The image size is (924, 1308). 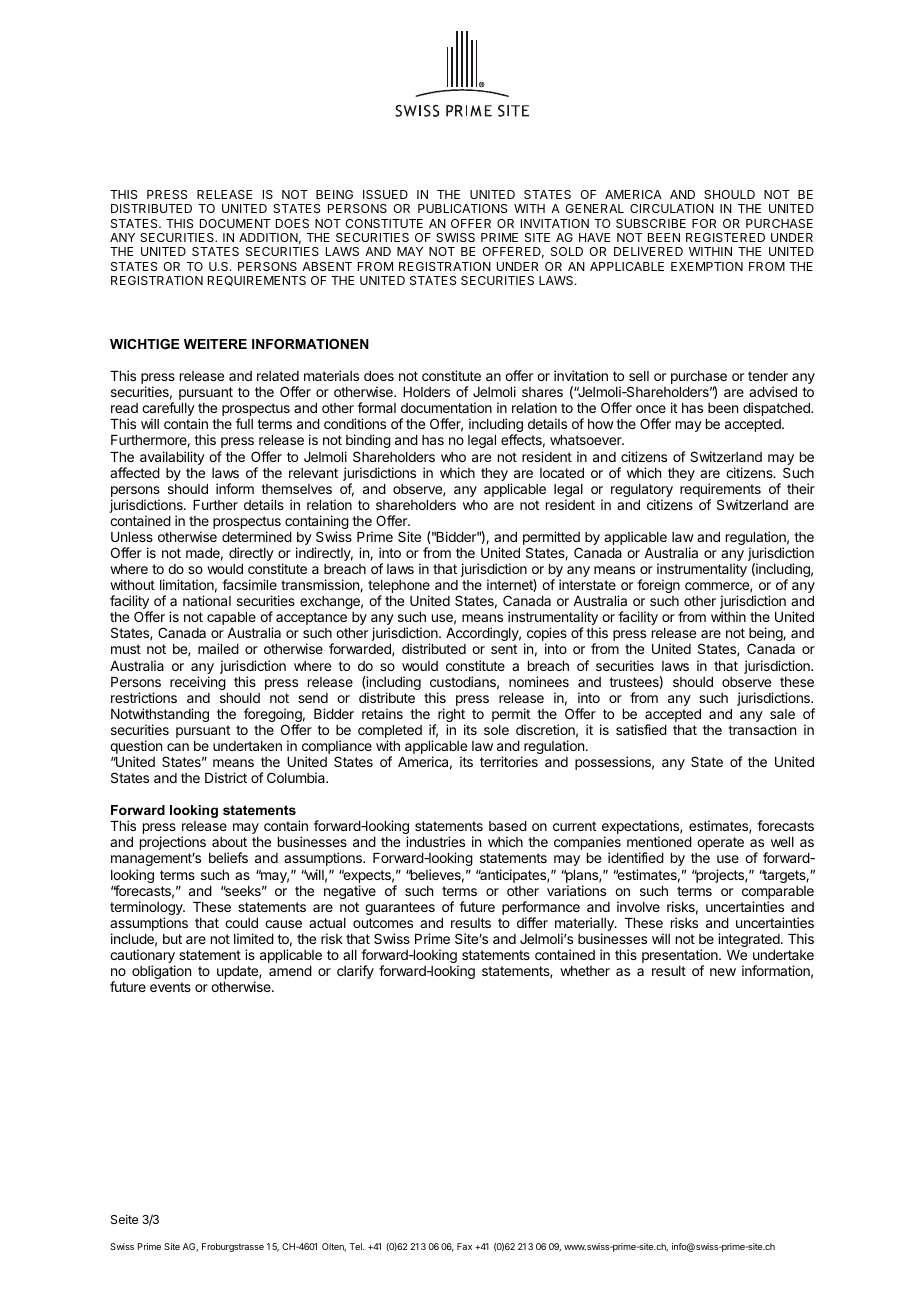 What do you see at coordinates (450, 716) in the screenshot?
I see `right` at bounding box center [450, 716].
